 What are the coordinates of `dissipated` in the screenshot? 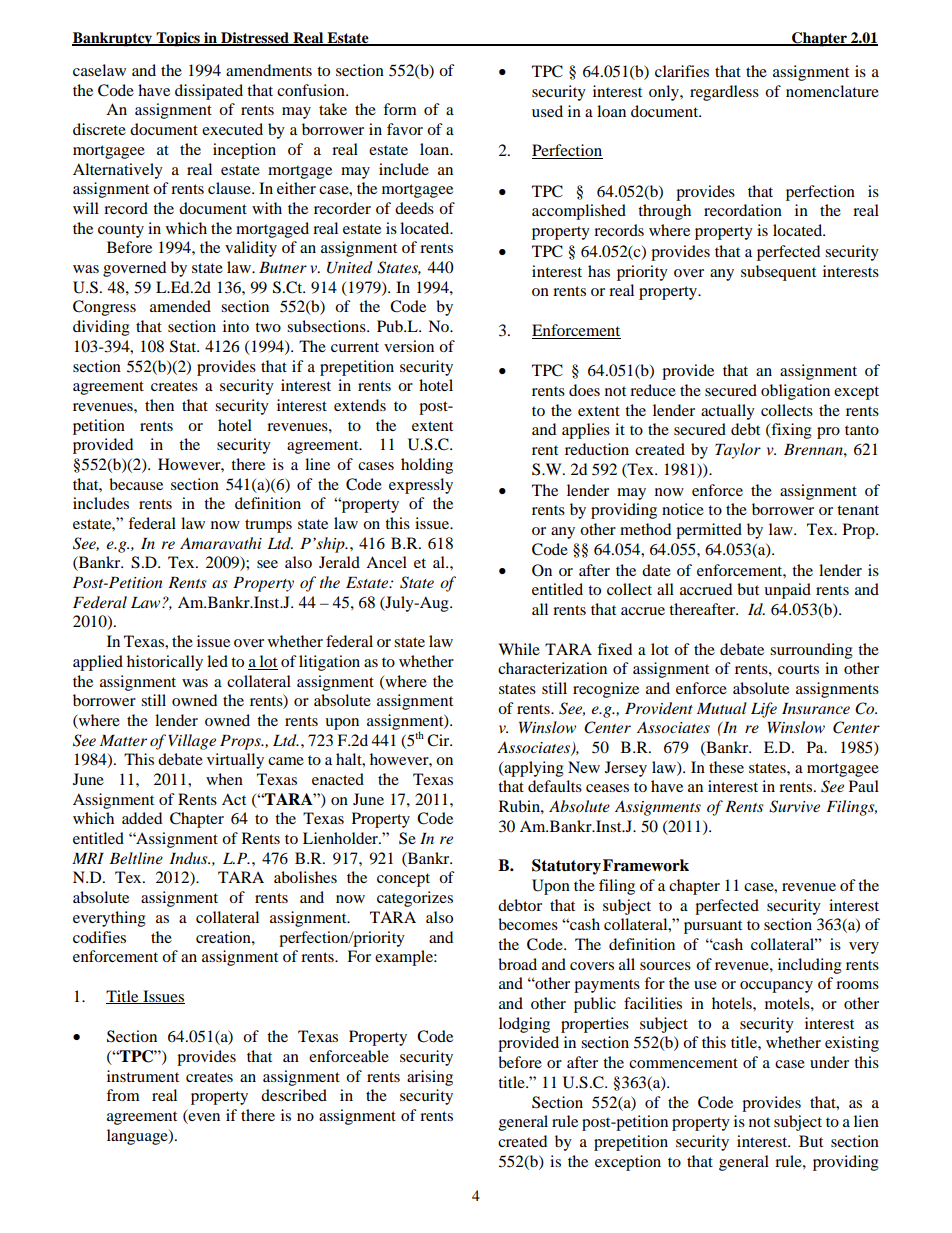 It's located at (209, 92).
